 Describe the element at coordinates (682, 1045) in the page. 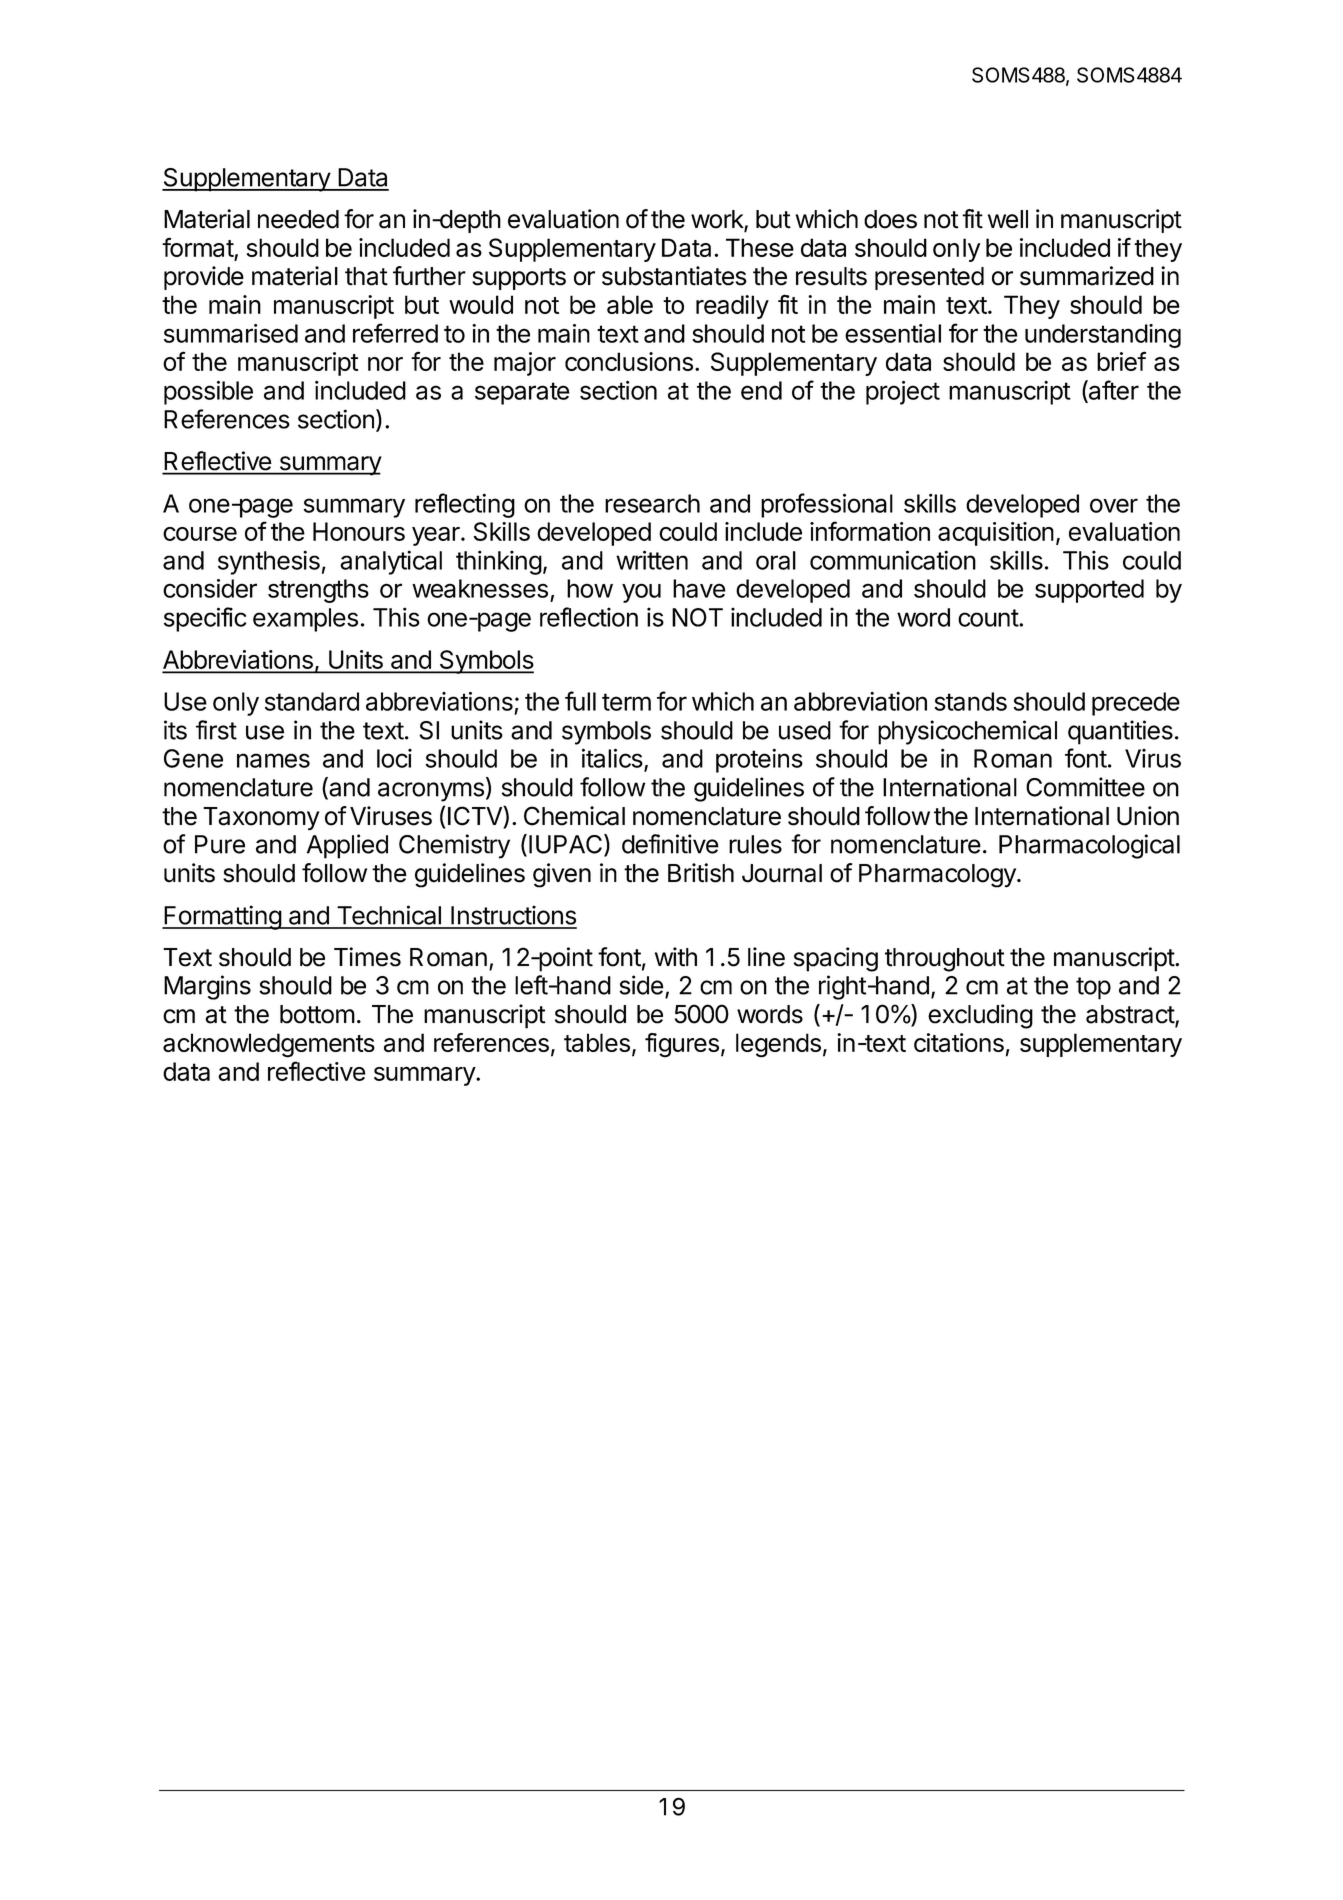

I see `figures` at that location.
